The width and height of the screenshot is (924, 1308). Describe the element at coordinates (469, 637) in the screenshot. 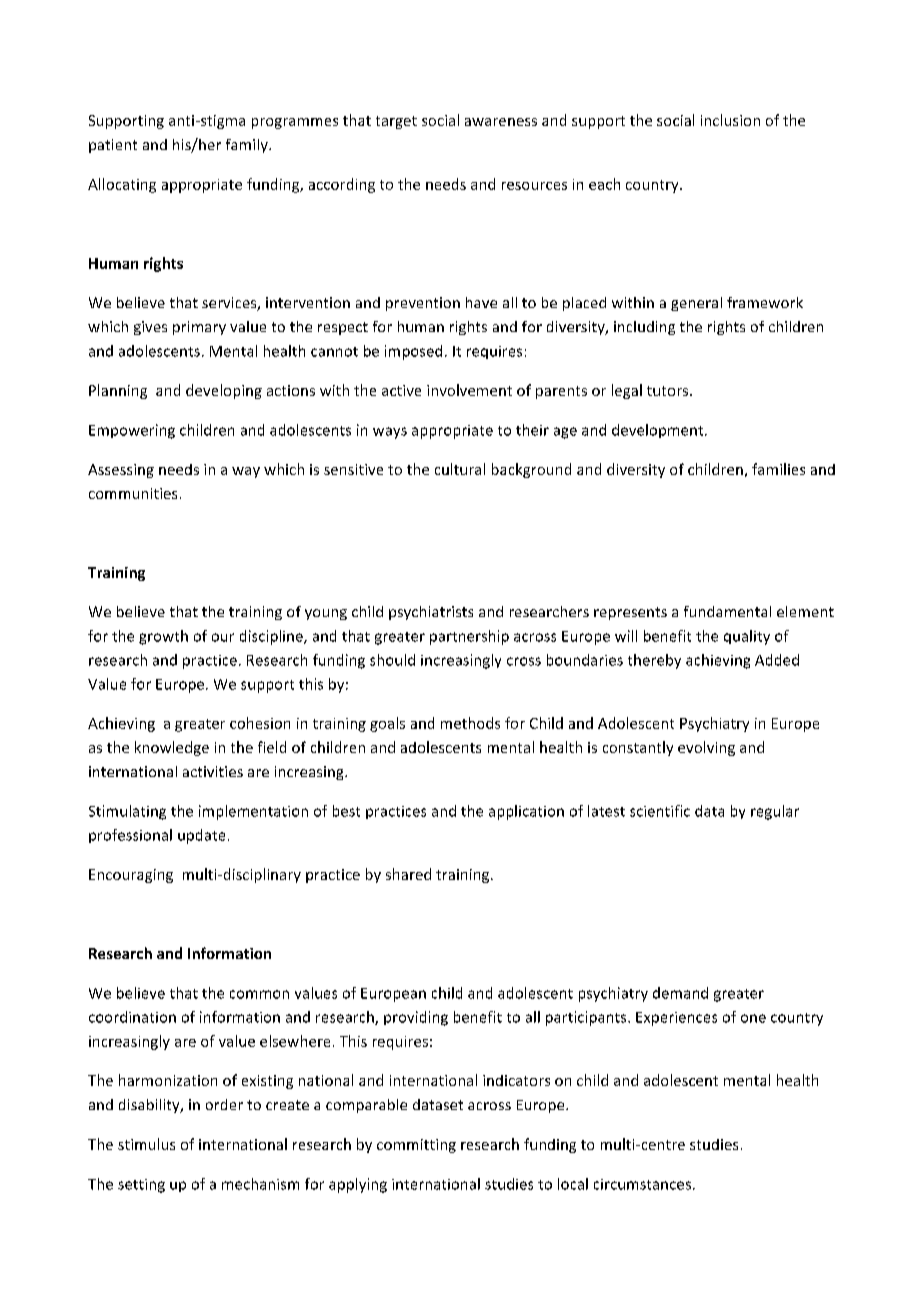

I see `partnership` at that location.
